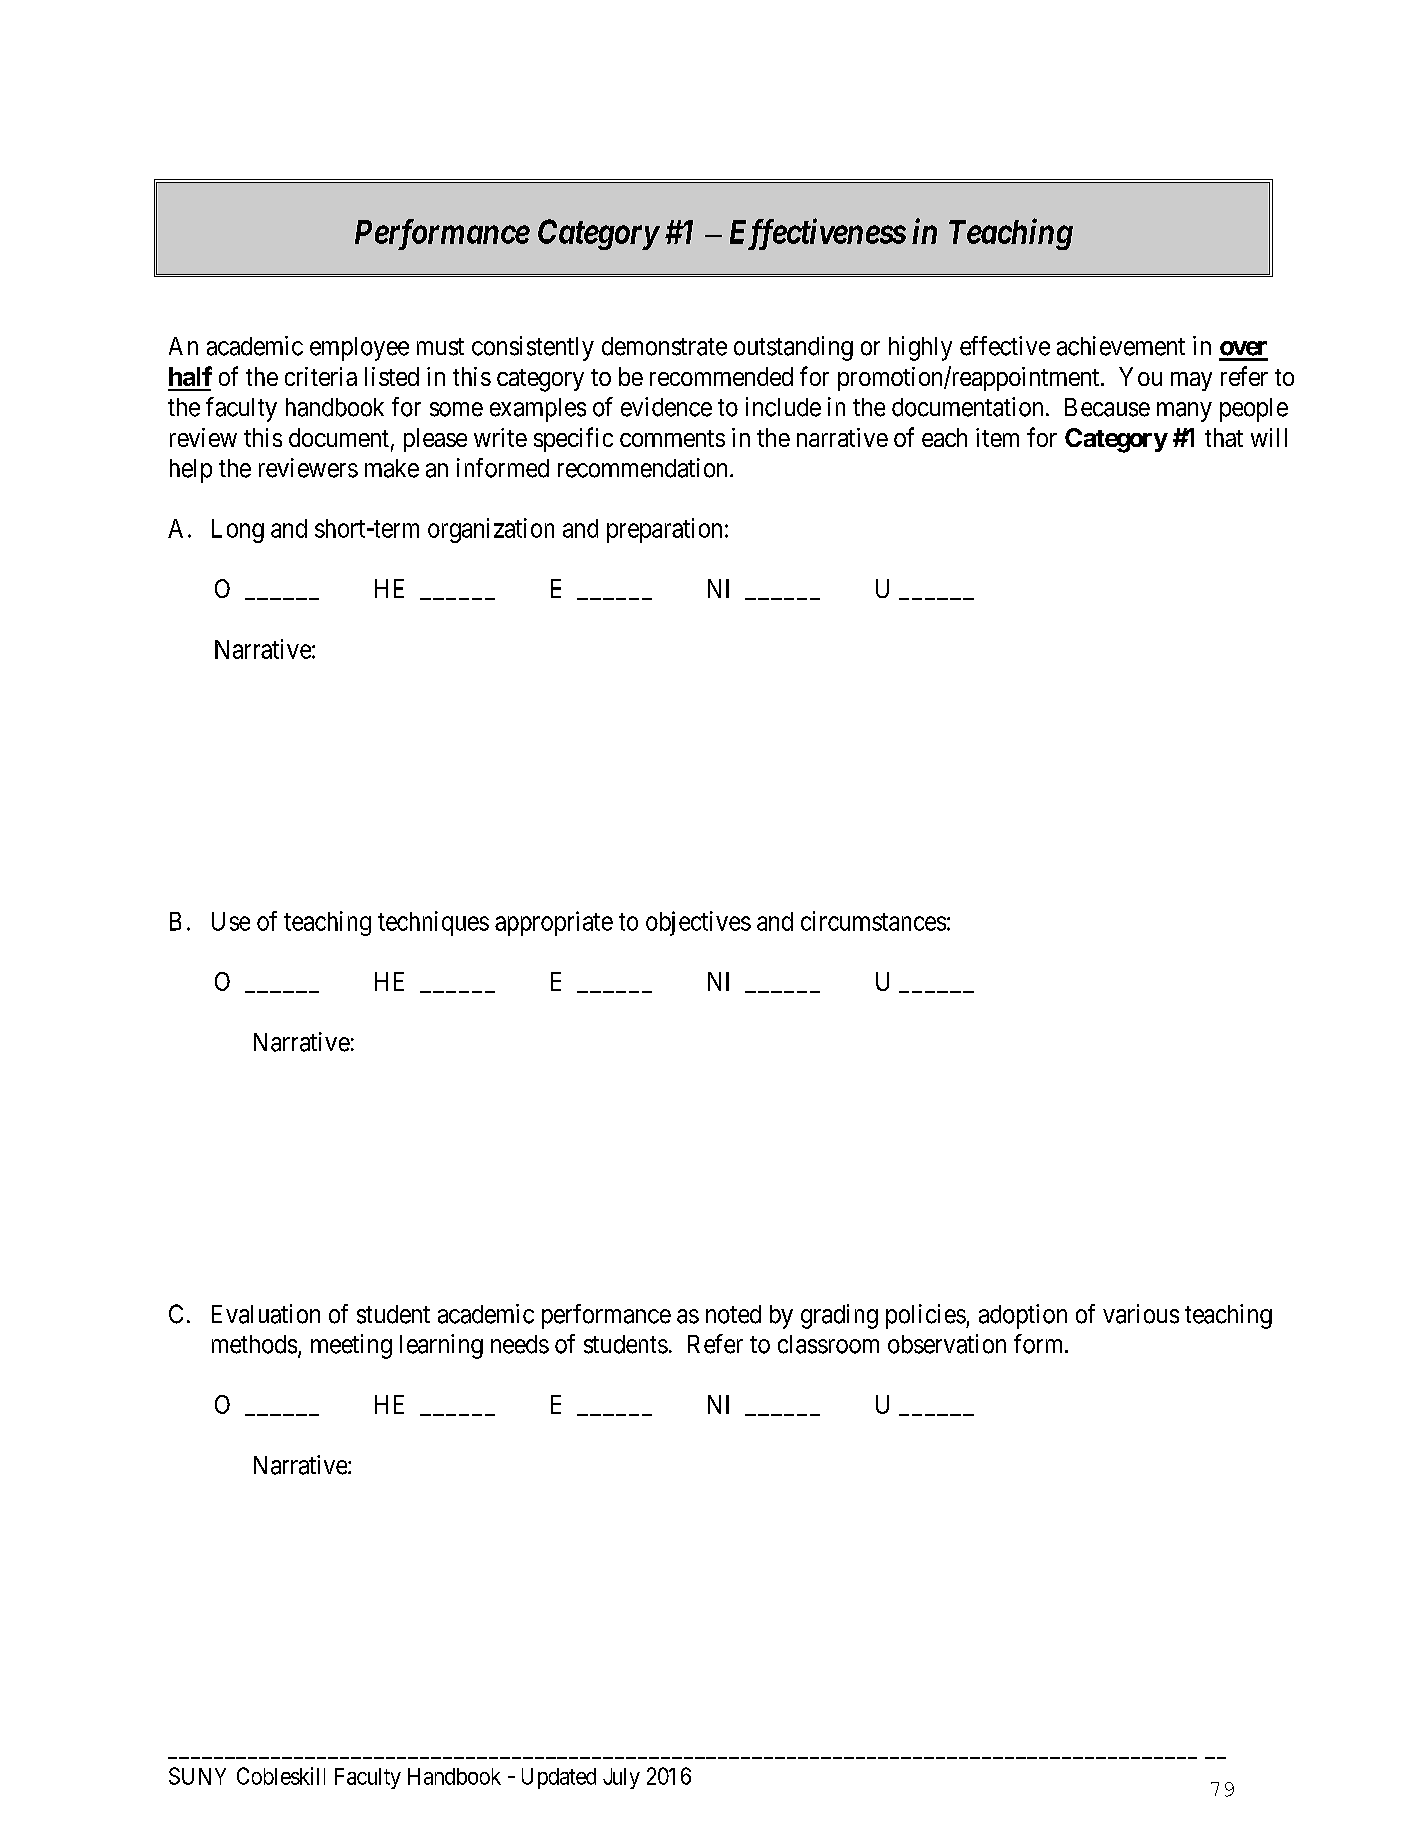  I want to click on techniques, so click(433, 923).
